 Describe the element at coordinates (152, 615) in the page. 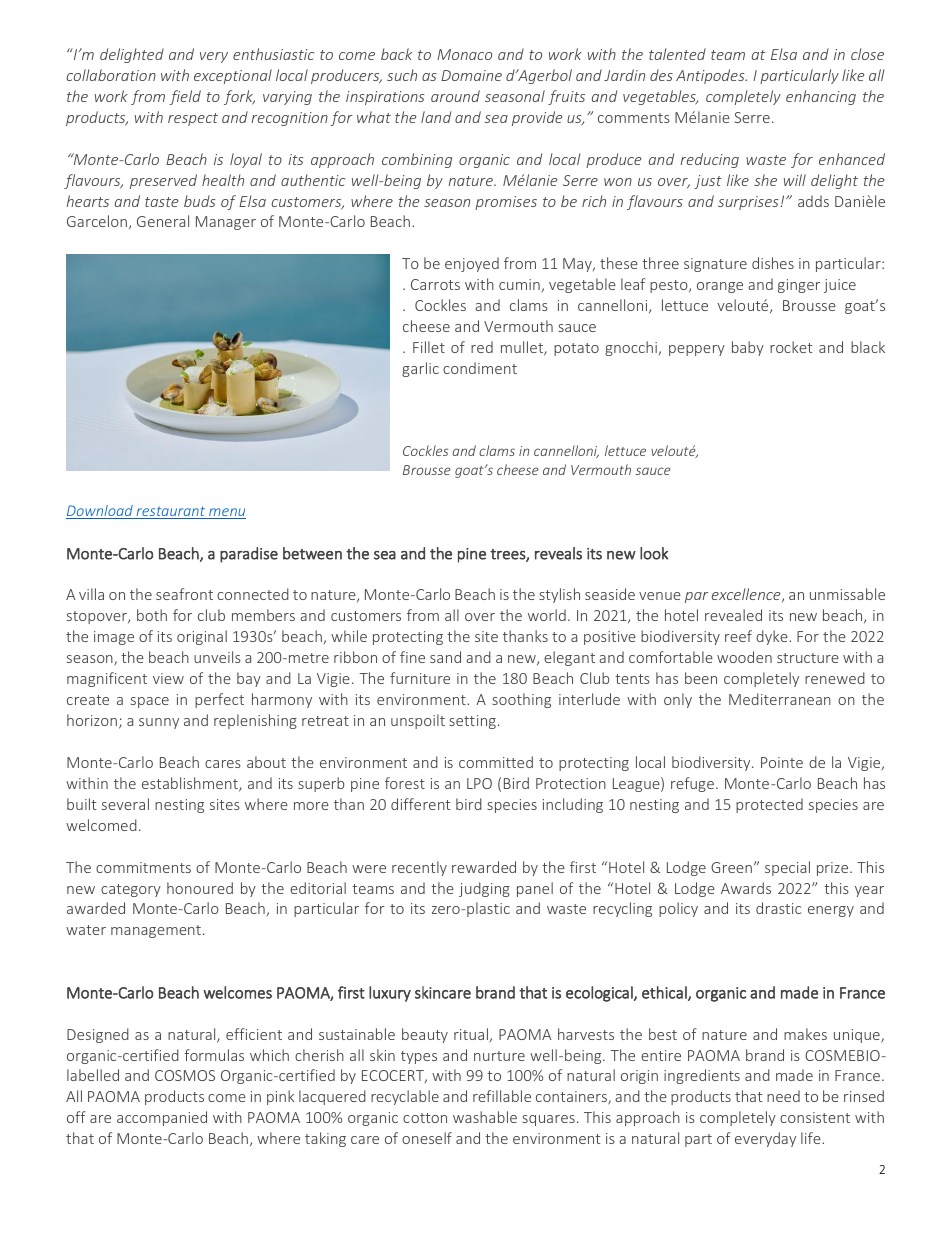

I see `both` at that location.
